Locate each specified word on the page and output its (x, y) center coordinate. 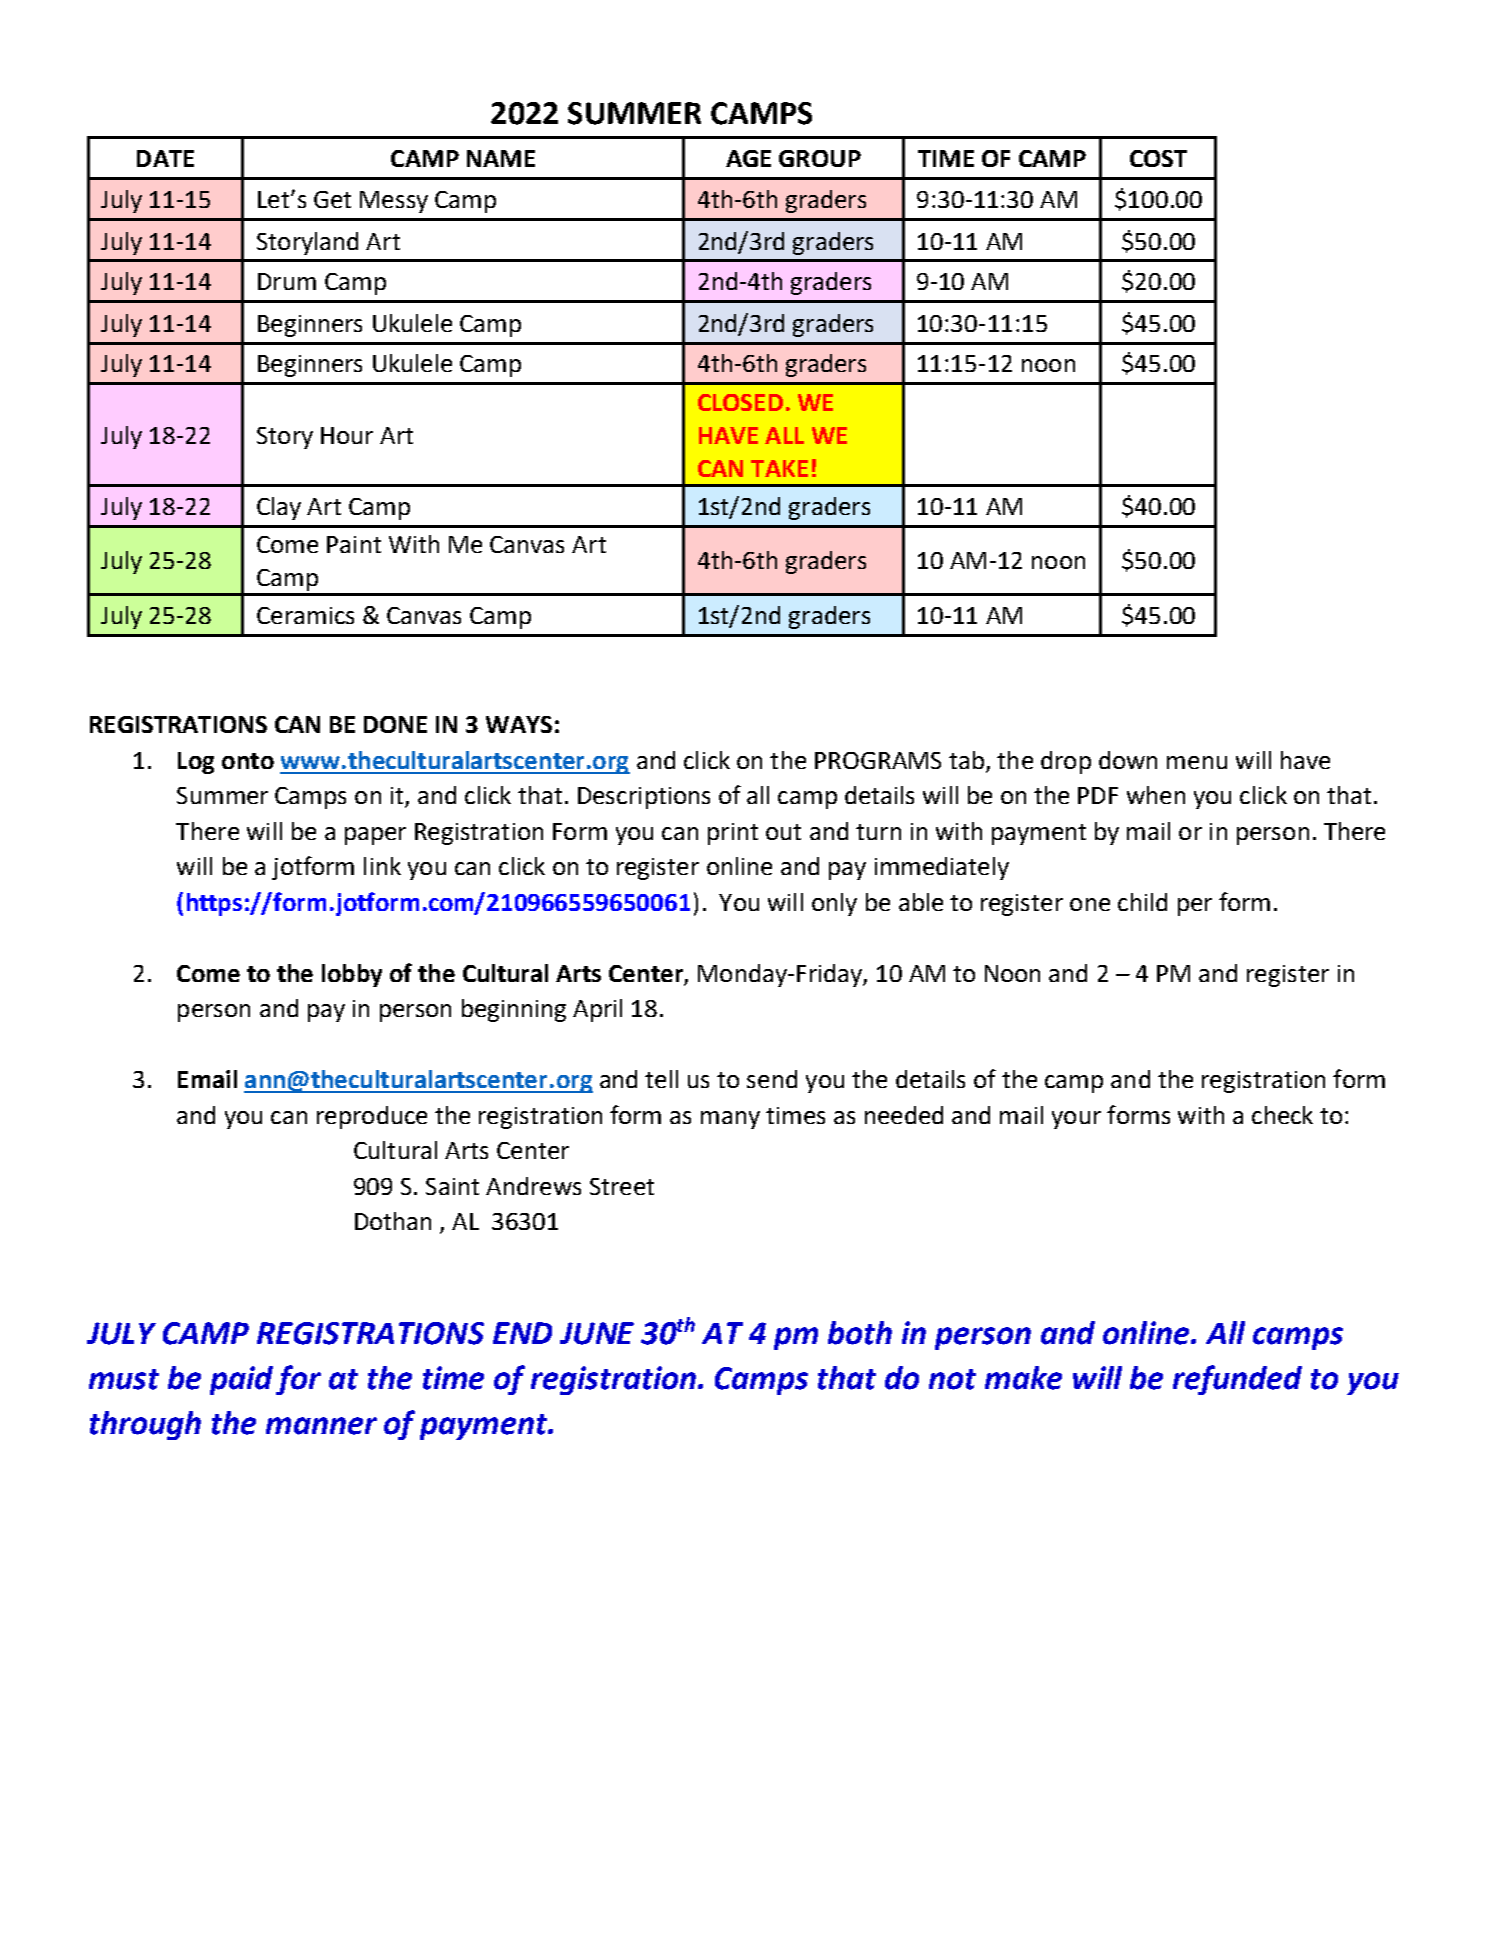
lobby (352, 975)
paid (241, 1380)
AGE (748, 158)
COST (1158, 158)
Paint (354, 544)
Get (332, 199)
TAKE (779, 468)
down (1128, 760)
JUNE (597, 1333)
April (597, 1010)
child (1142, 902)
